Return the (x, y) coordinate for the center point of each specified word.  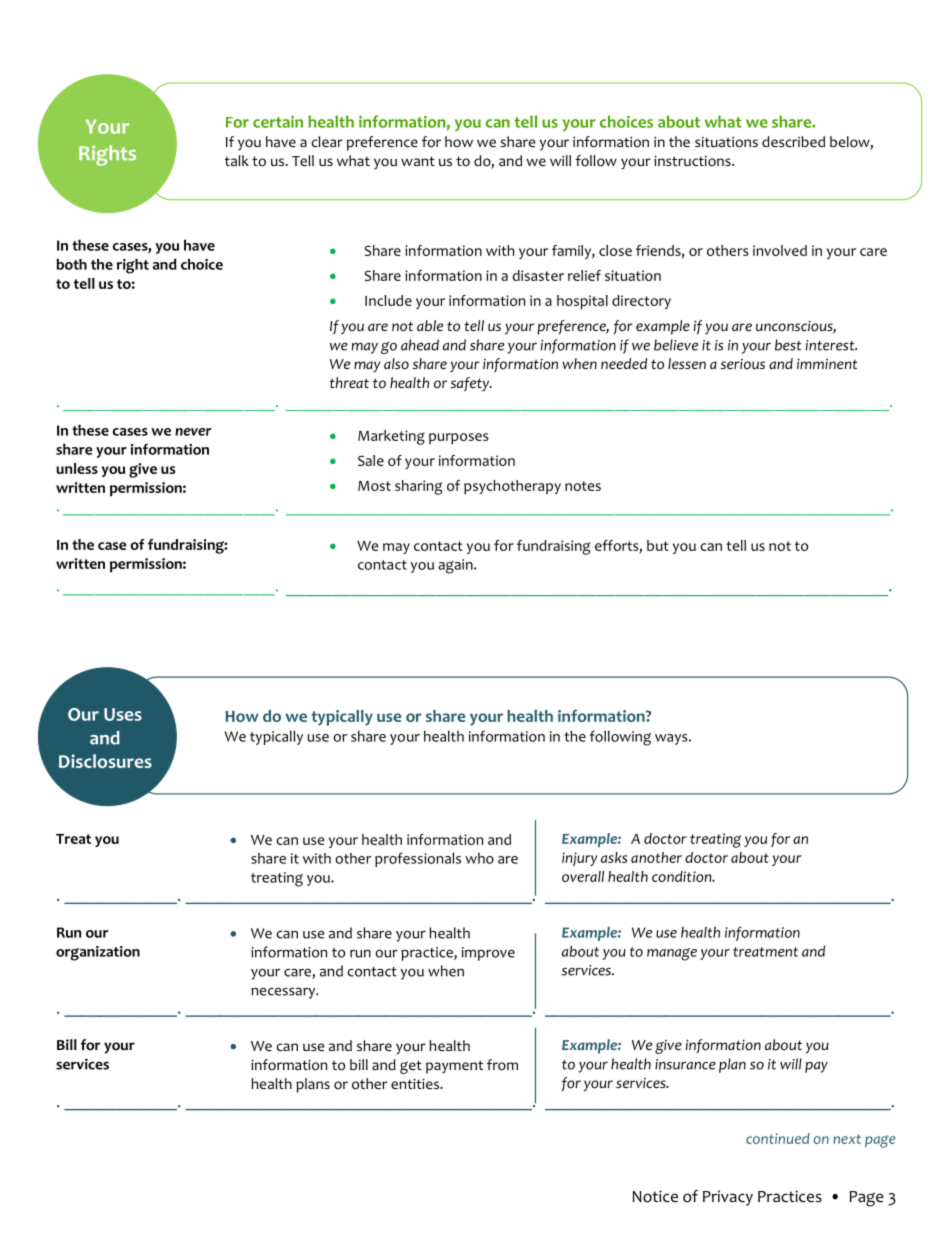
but (658, 545)
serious (743, 364)
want (418, 161)
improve (488, 954)
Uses (123, 714)
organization (98, 953)
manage (672, 954)
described (793, 141)
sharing (418, 487)
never (193, 432)
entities (416, 1083)
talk (237, 160)
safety (471, 384)
